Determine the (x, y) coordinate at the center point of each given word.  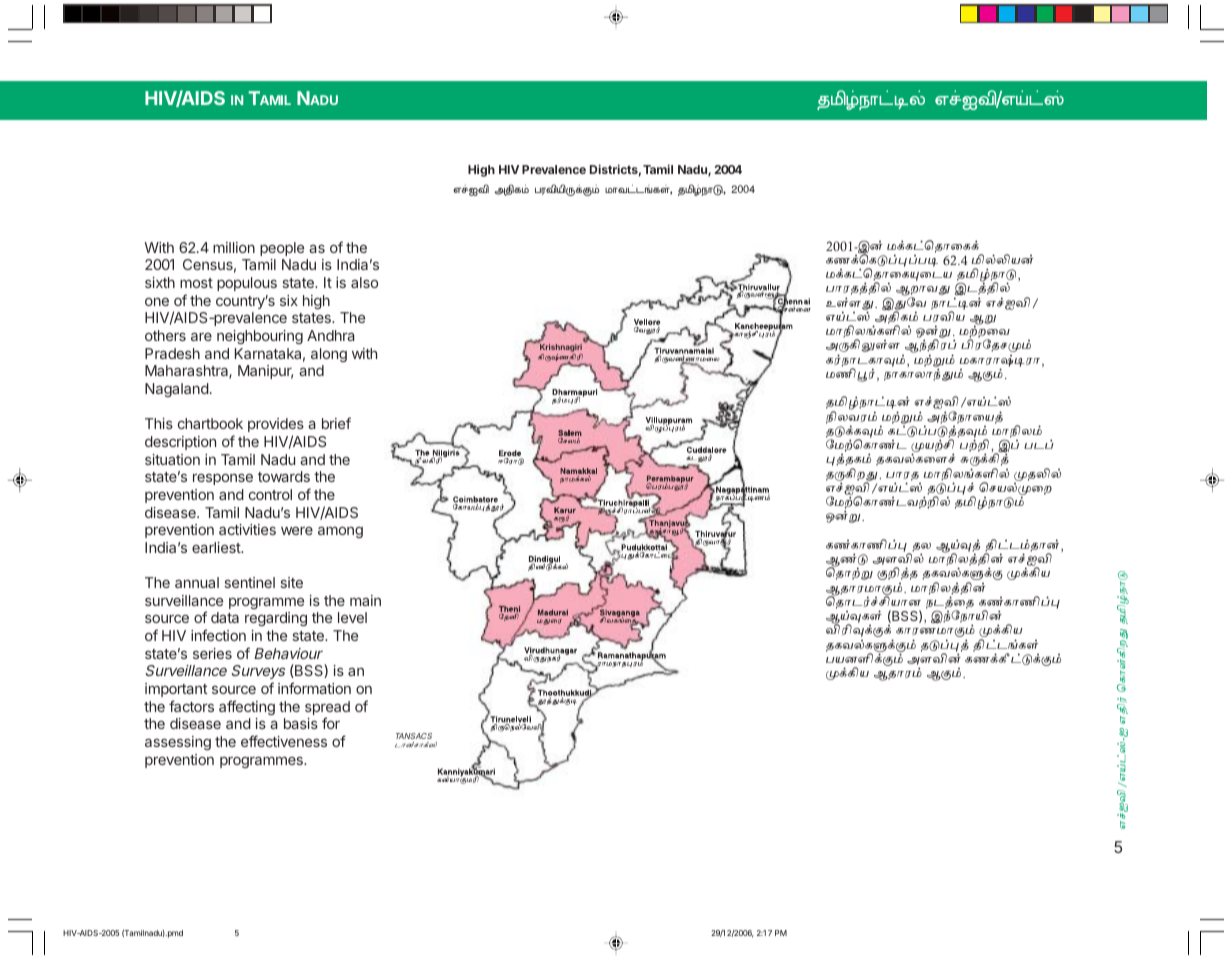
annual (197, 582)
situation (172, 459)
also (364, 282)
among (340, 532)
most (196, 283)
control (270, 494)
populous (247, 284)
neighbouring (260, 337)
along (329, 355)
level (352, 617)
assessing (178, 743)
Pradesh (172, 353)
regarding (276, 619)
